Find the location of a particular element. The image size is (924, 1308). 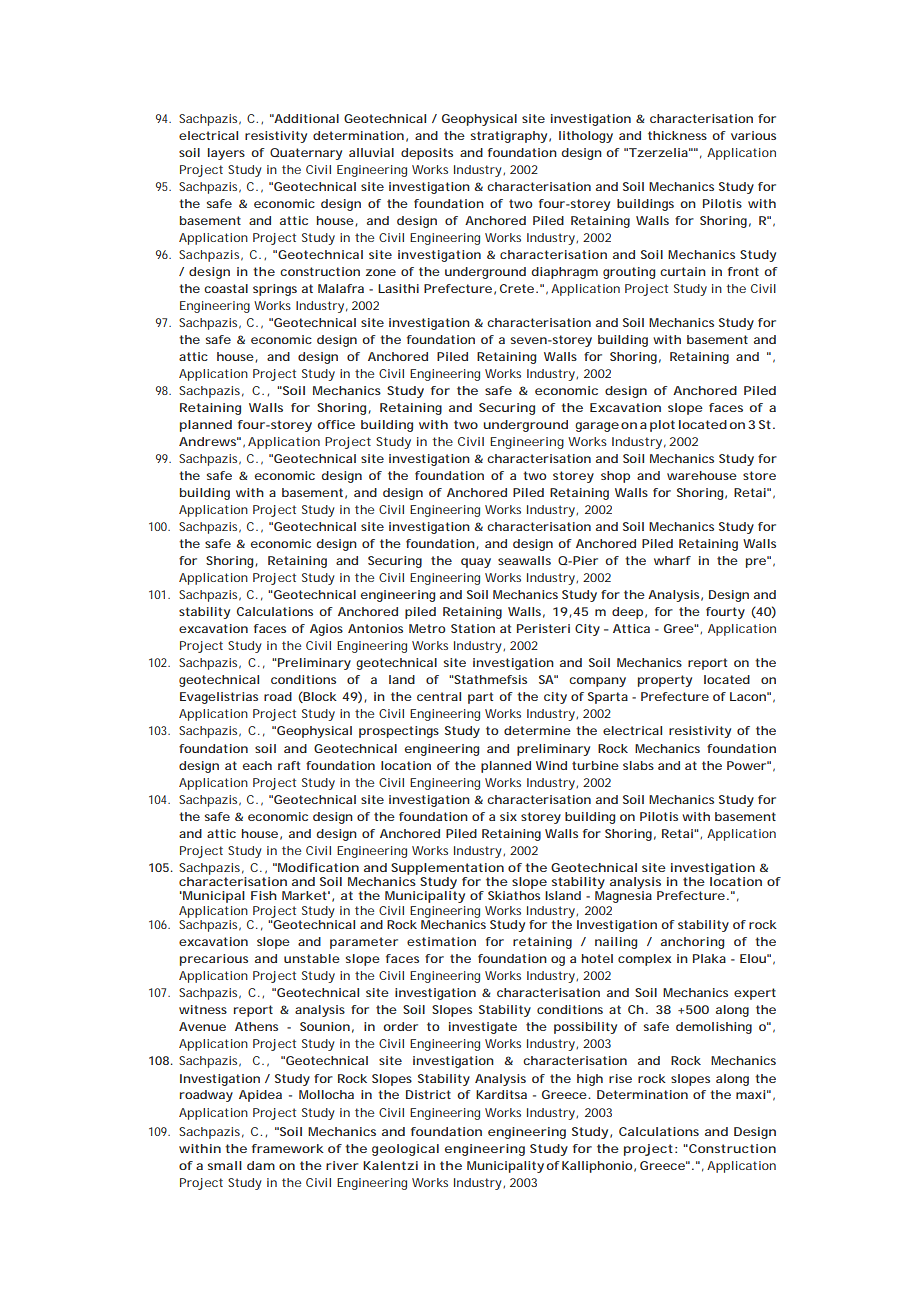

Supplementation is located at coordinates (447, 869).
